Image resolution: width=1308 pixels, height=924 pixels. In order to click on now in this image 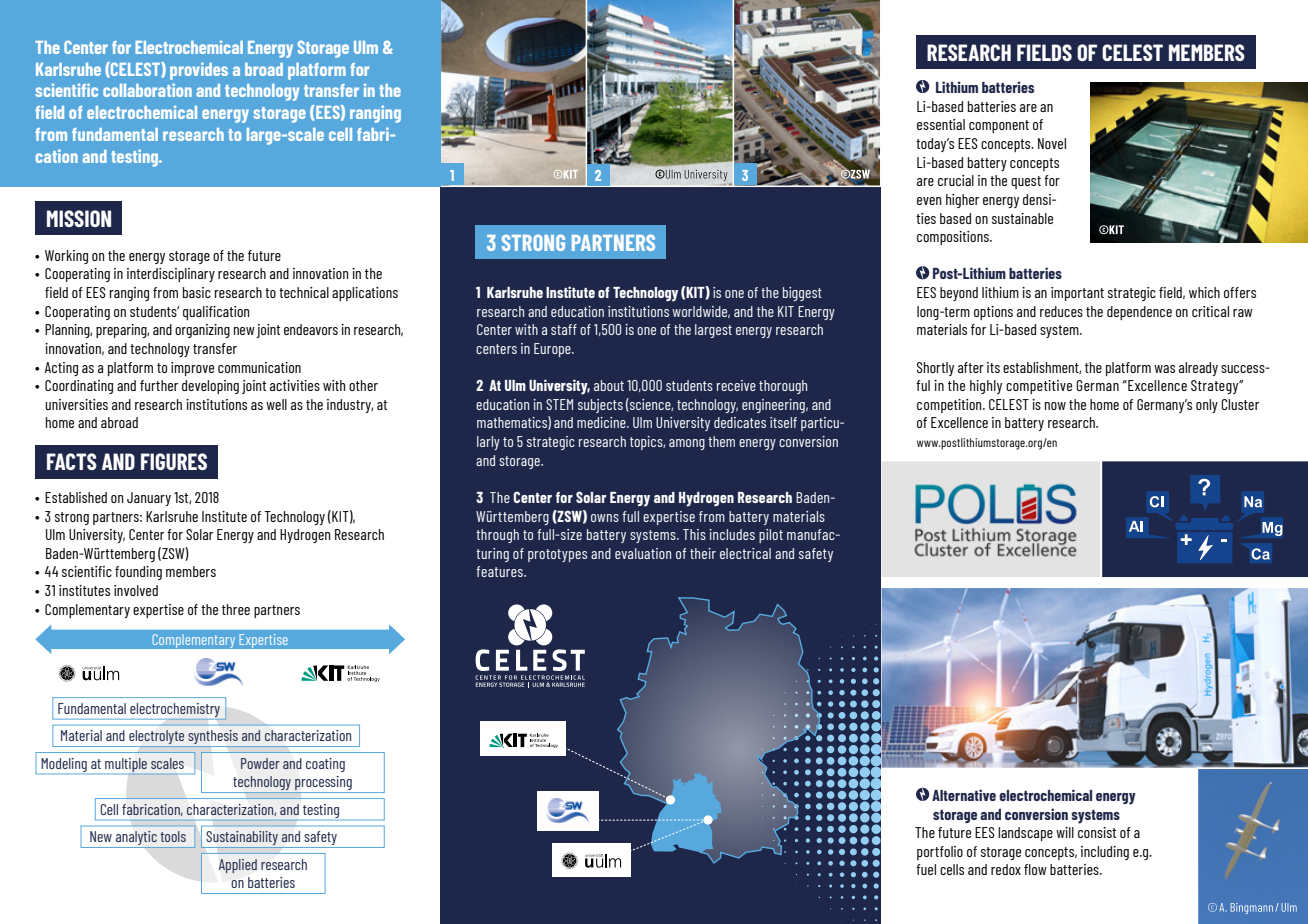, I will do `click(1055, 406)`.
